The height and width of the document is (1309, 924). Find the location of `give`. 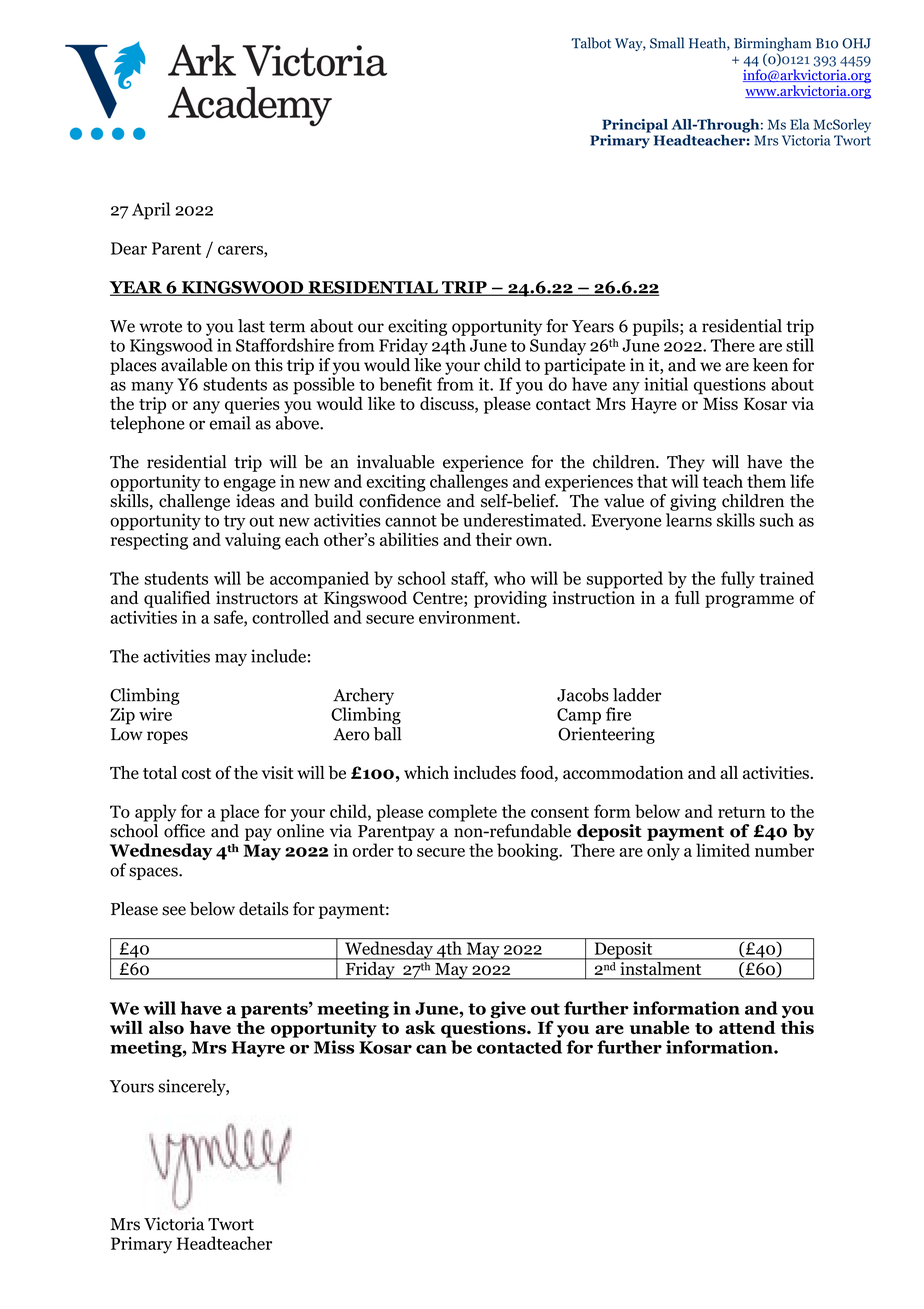

give is located at coordinates (508, 1010).
